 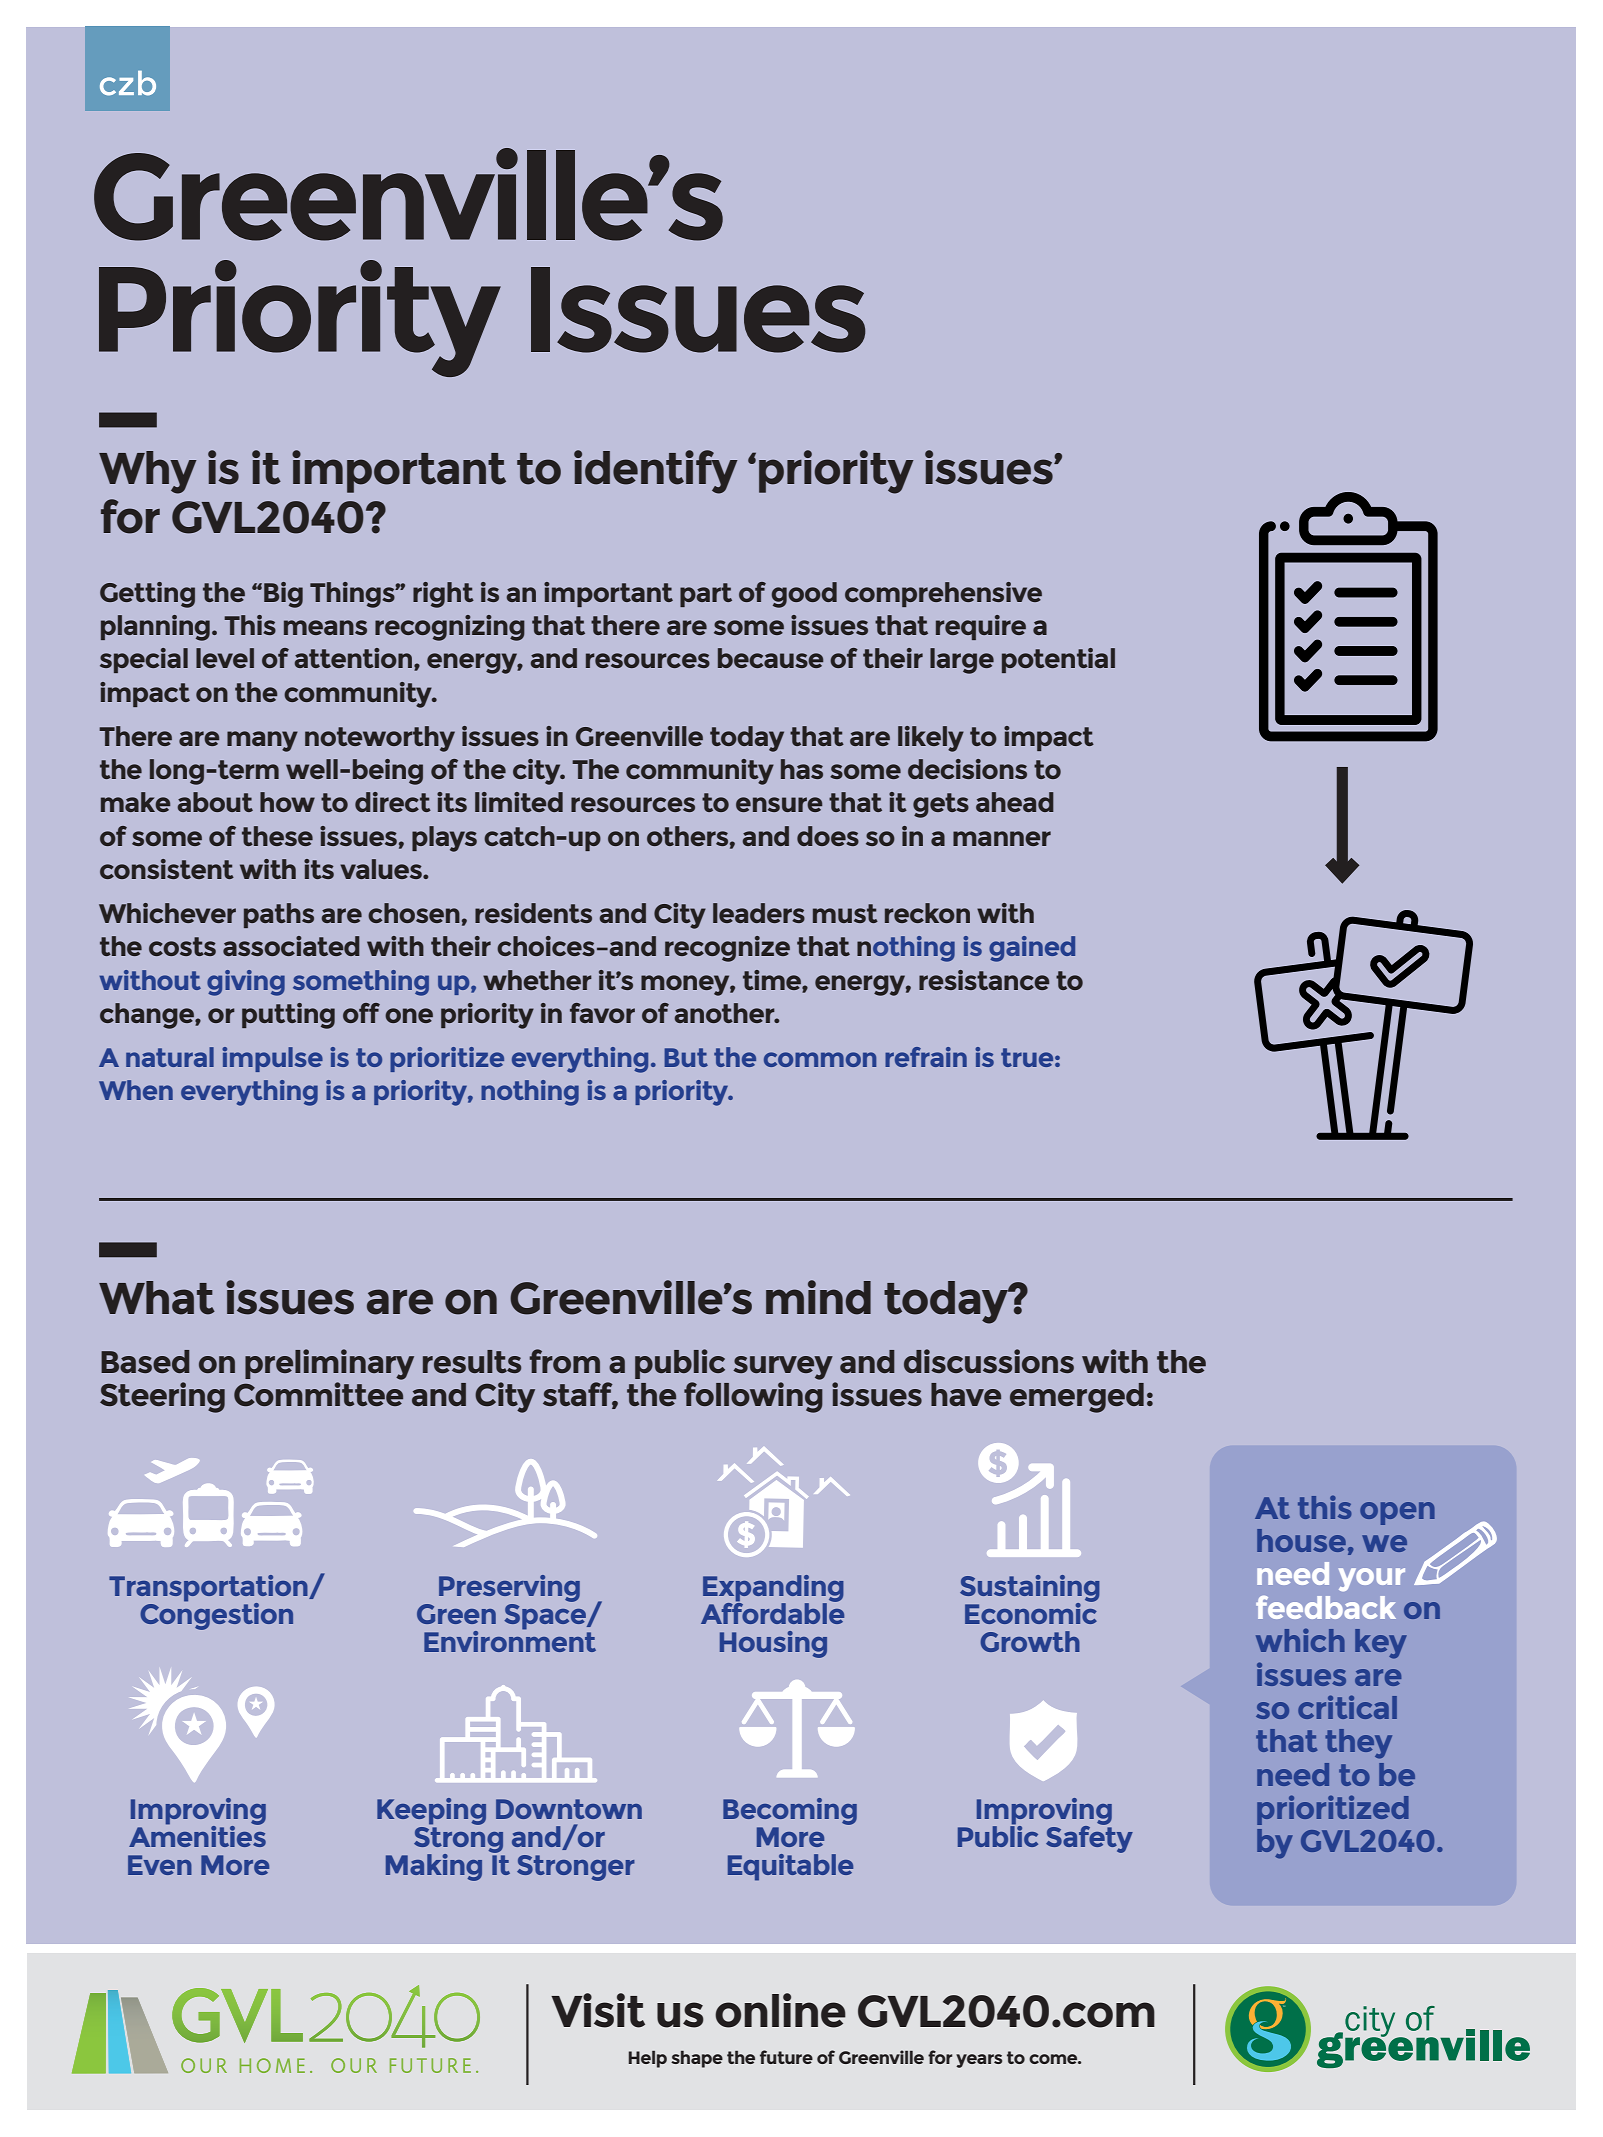 What do you see at coordinates (279, 915) in the document?
I see `paths` at bounding box center [279, 915].
